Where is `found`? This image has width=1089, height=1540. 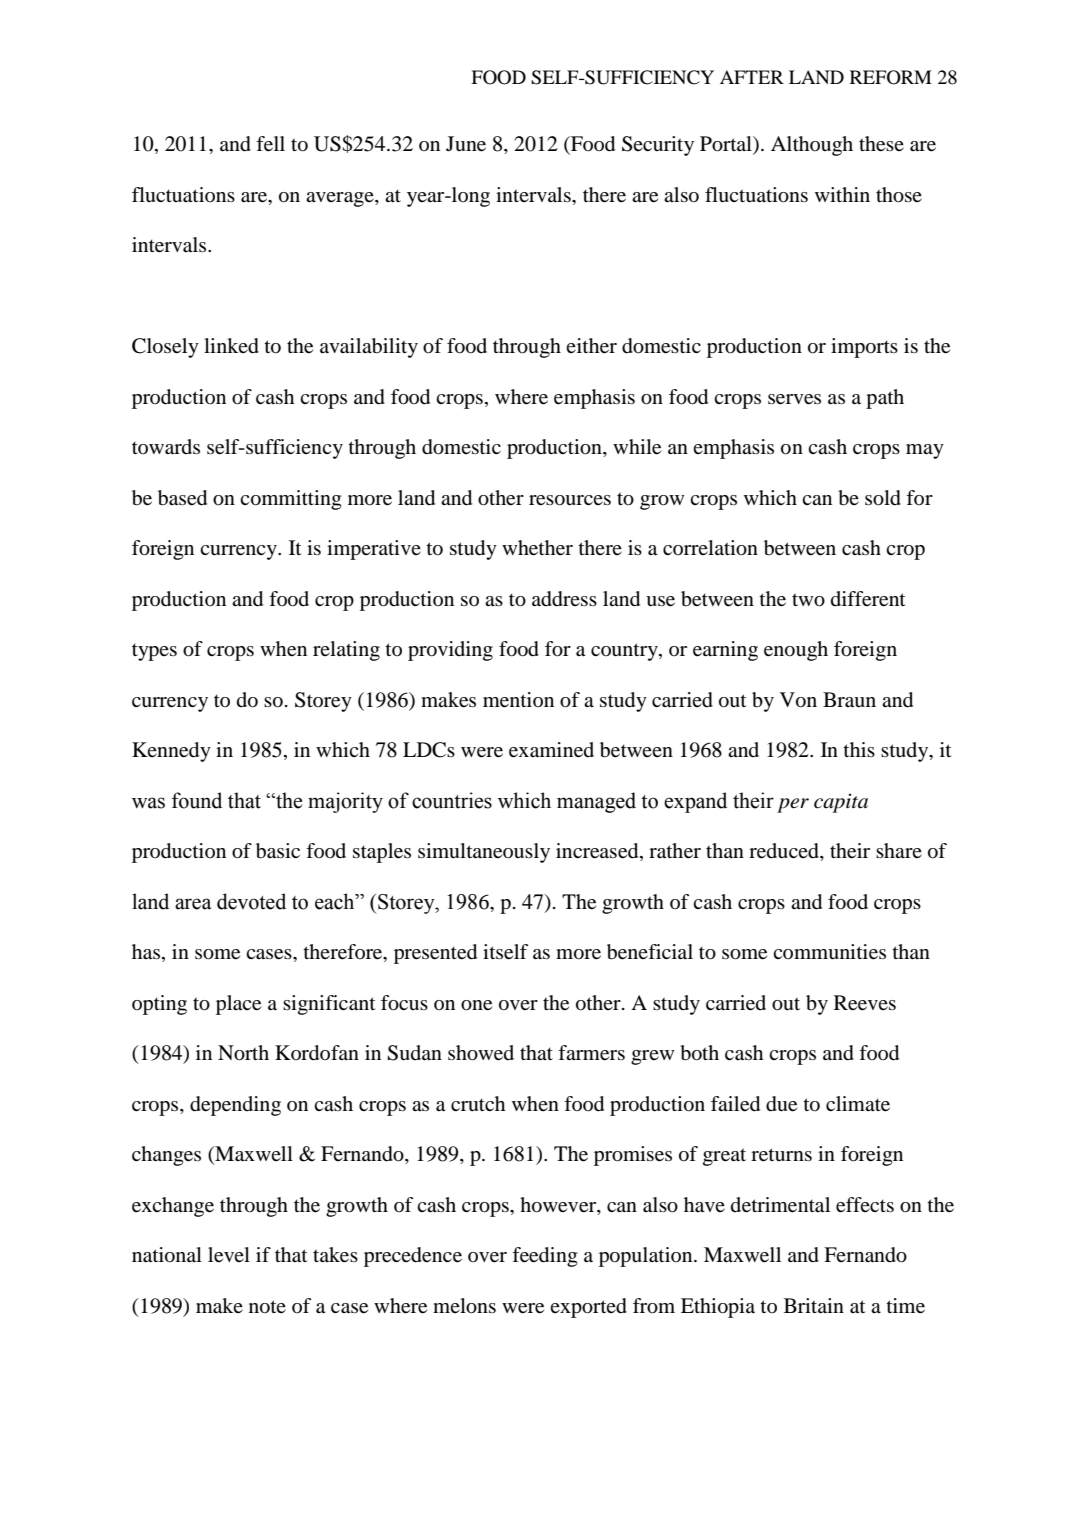
found is located at coordinates (197, 800).
